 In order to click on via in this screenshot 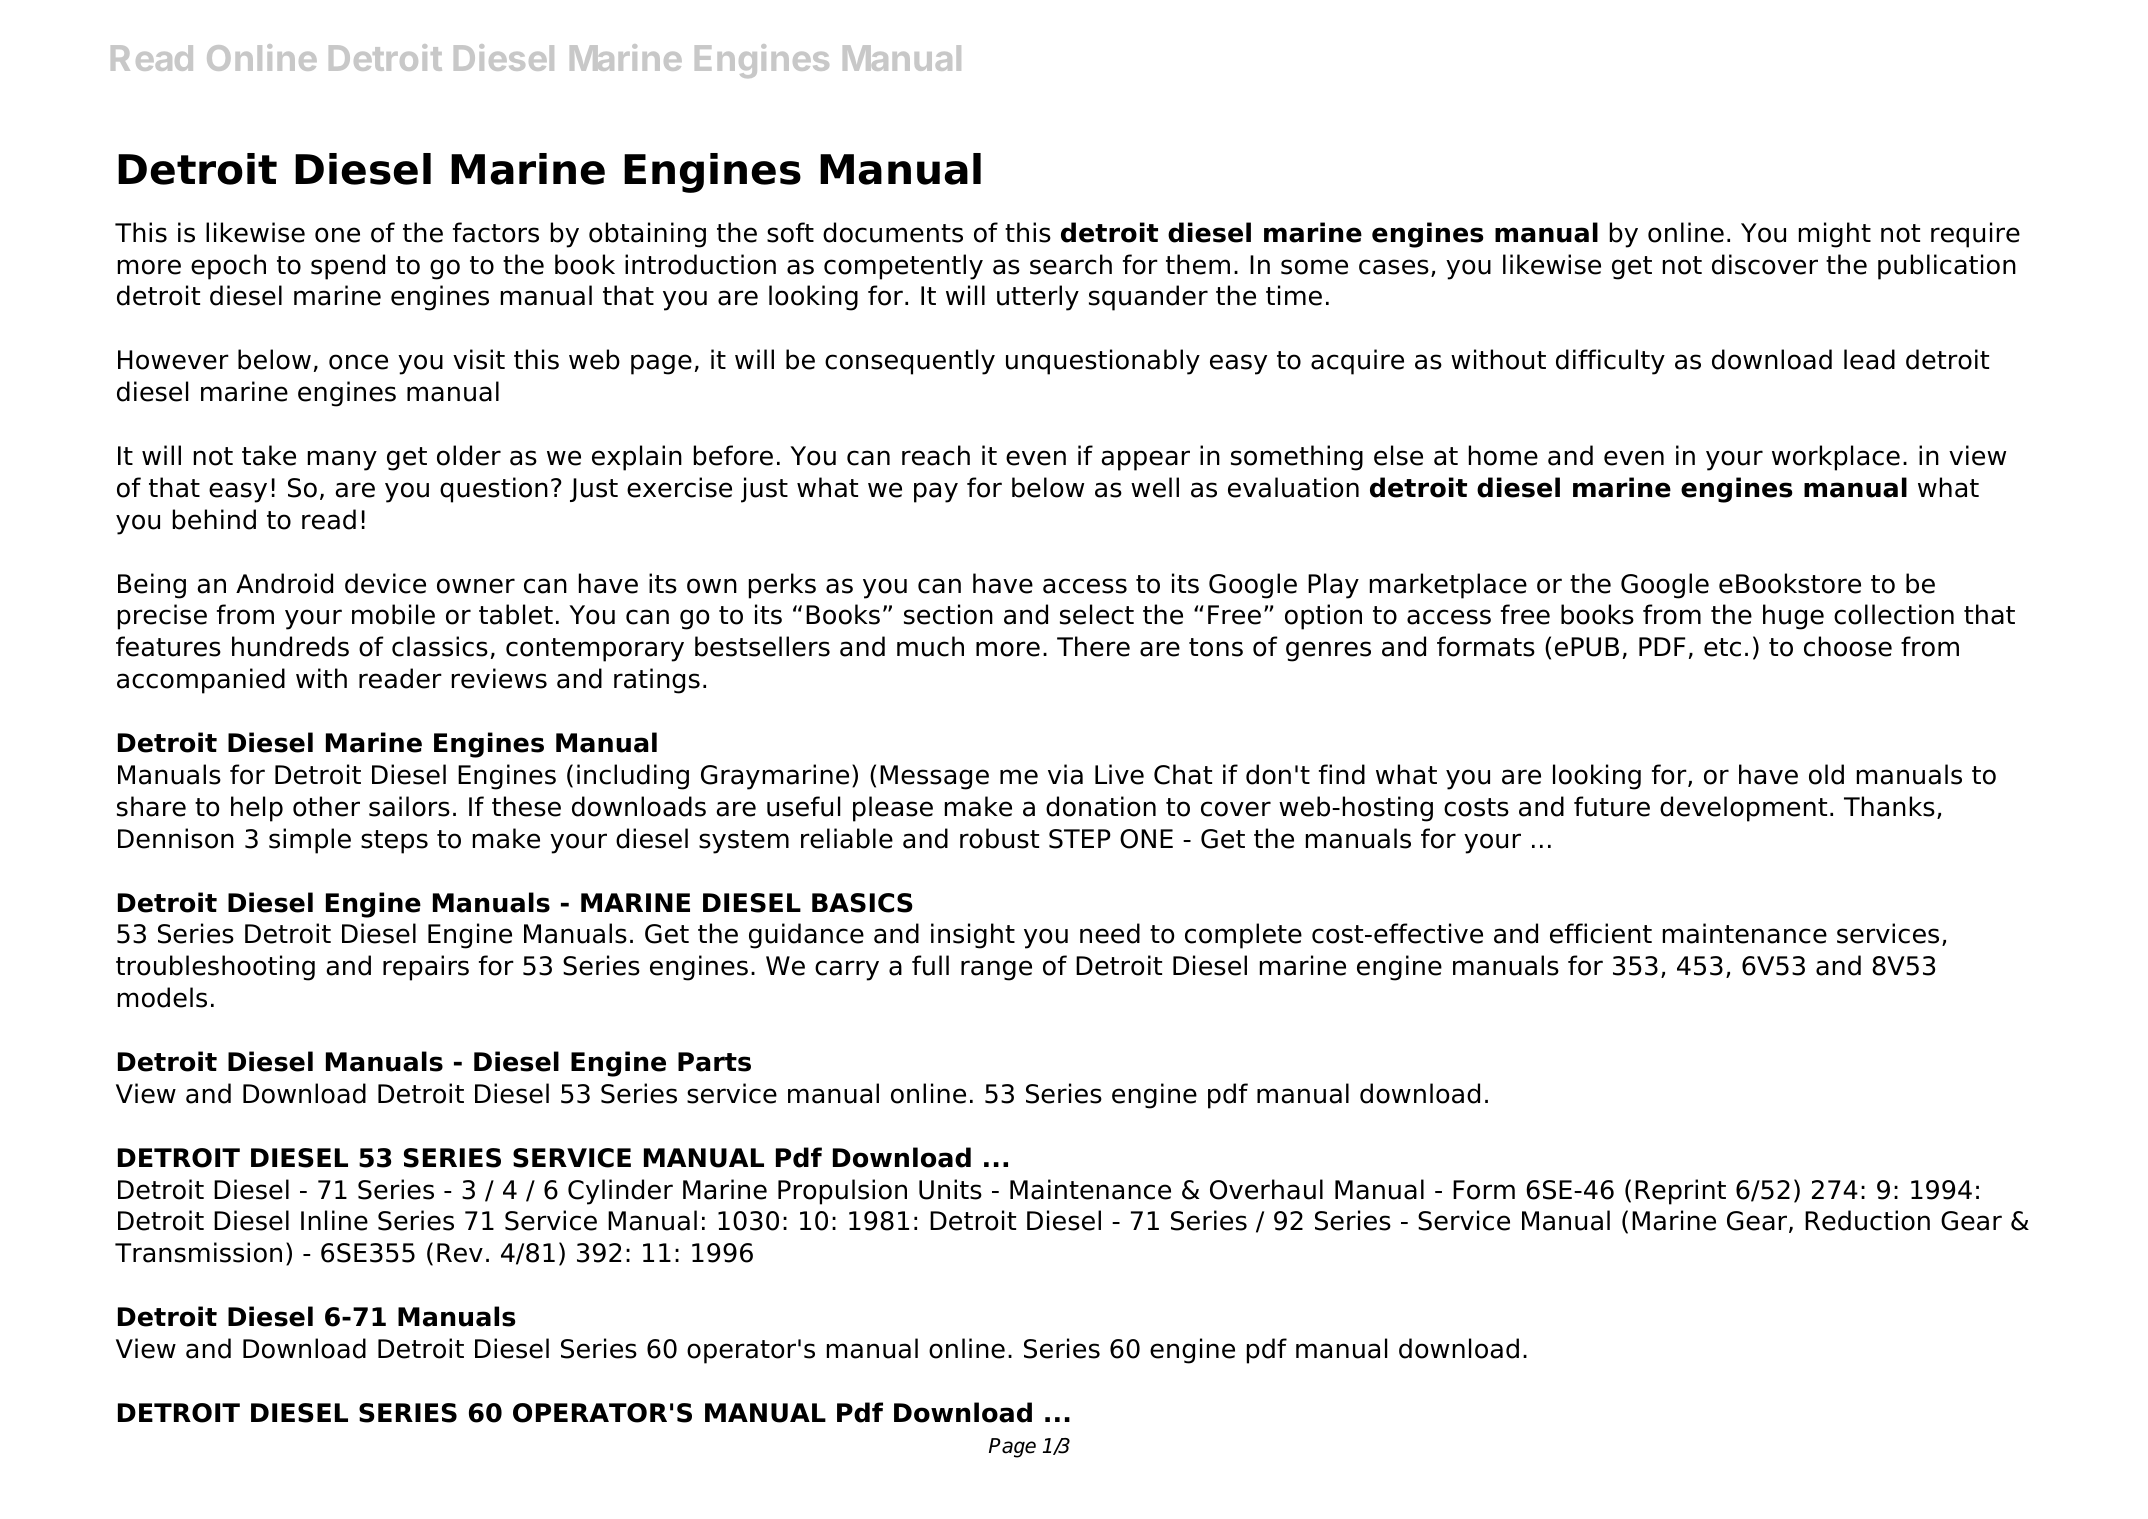, I will do `click(1065, 774)`.
